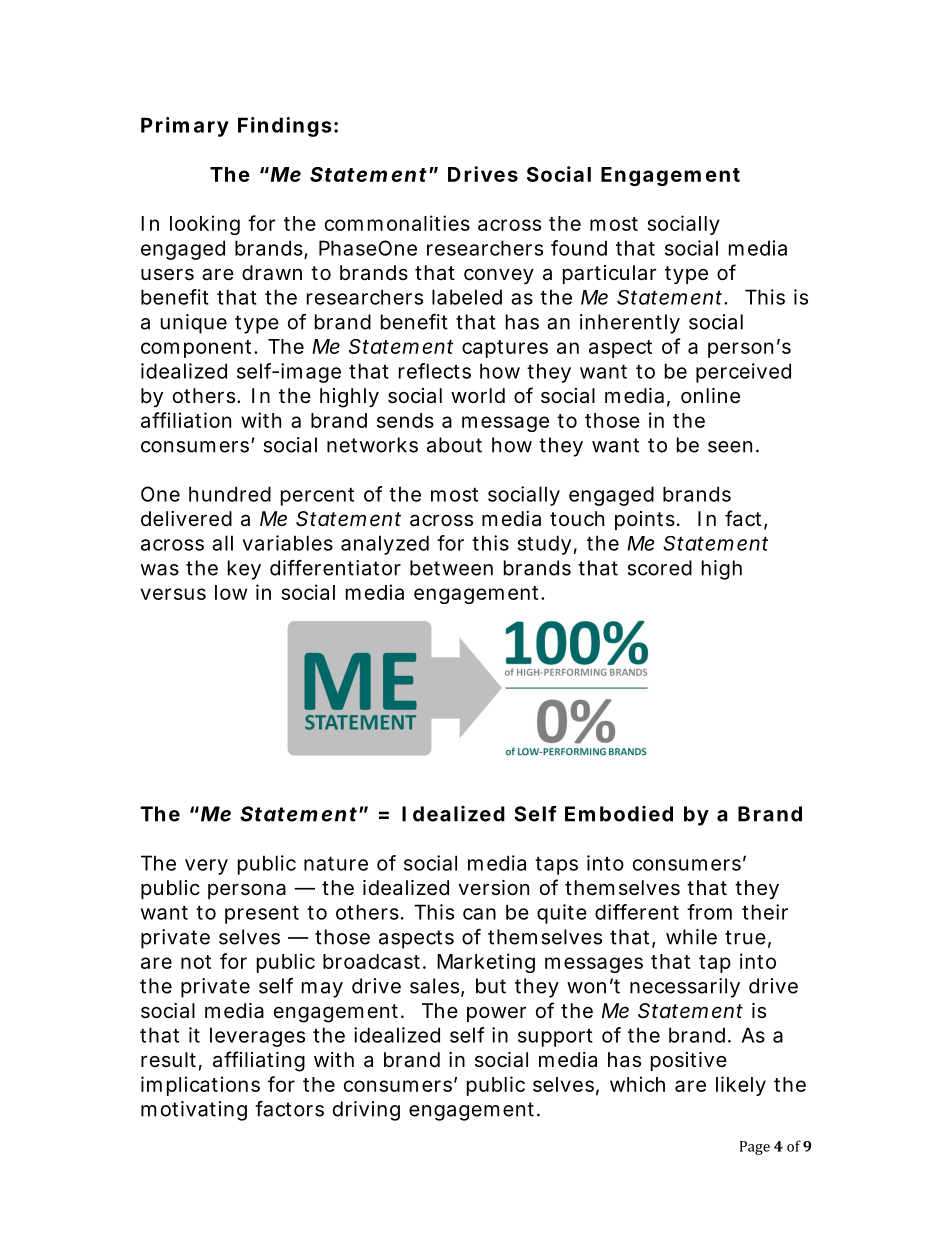  What do you see at coordinates (454, 445) in the document?
I see `about` at bounding box center [454, 445].
